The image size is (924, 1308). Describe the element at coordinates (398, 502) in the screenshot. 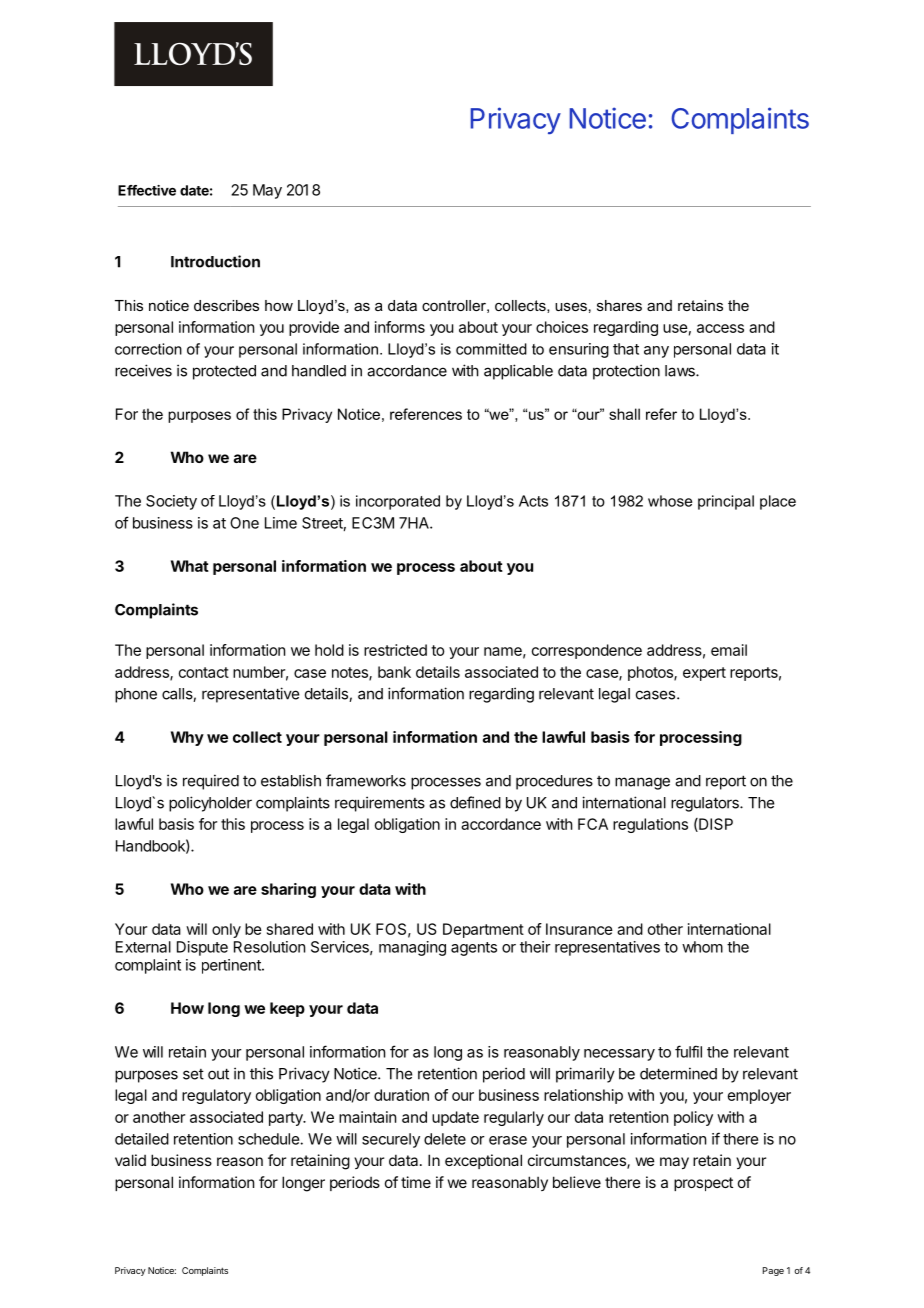

I see `incorporated` at that location.
